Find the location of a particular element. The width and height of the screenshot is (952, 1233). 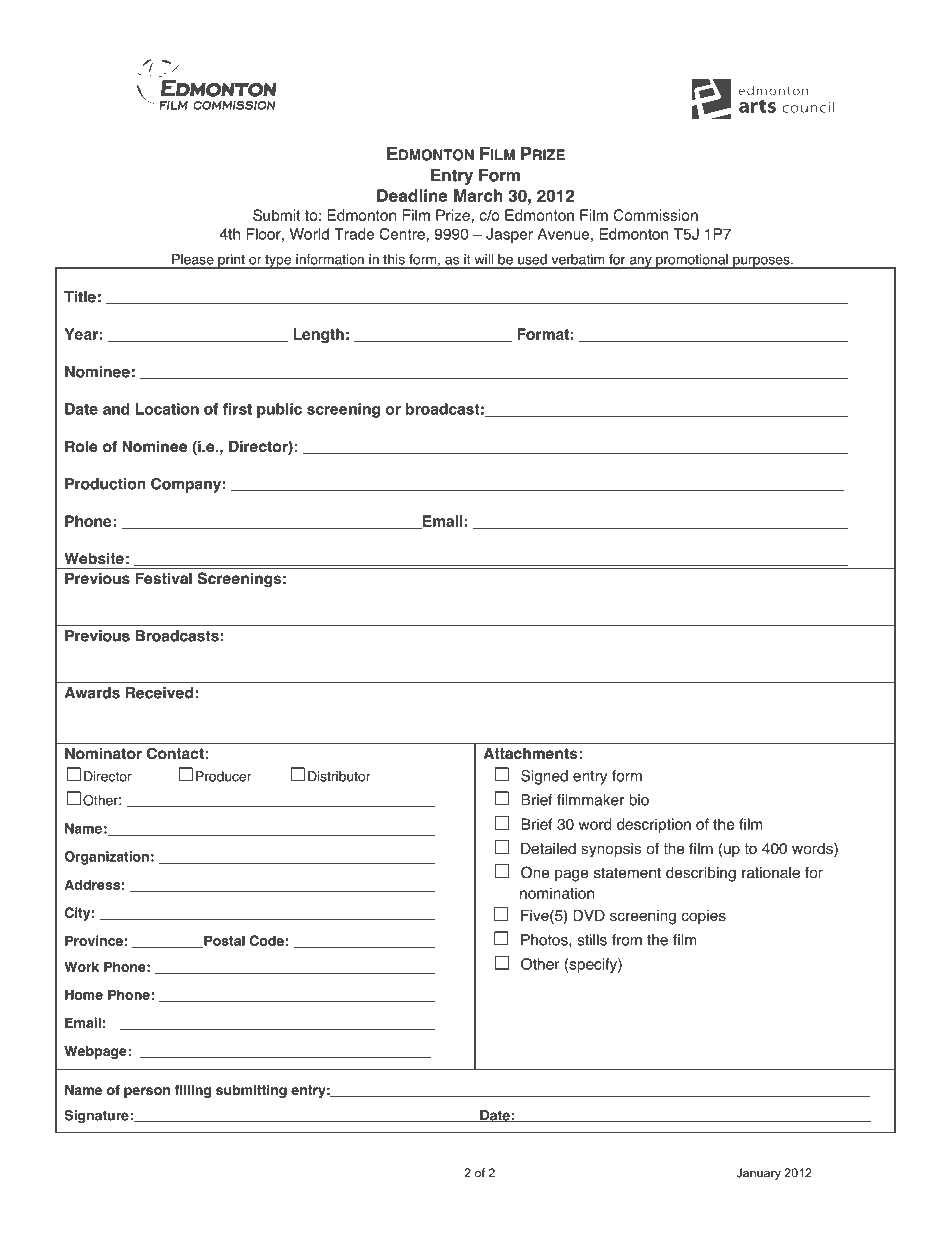

print is located at coordinates (231, 261).
